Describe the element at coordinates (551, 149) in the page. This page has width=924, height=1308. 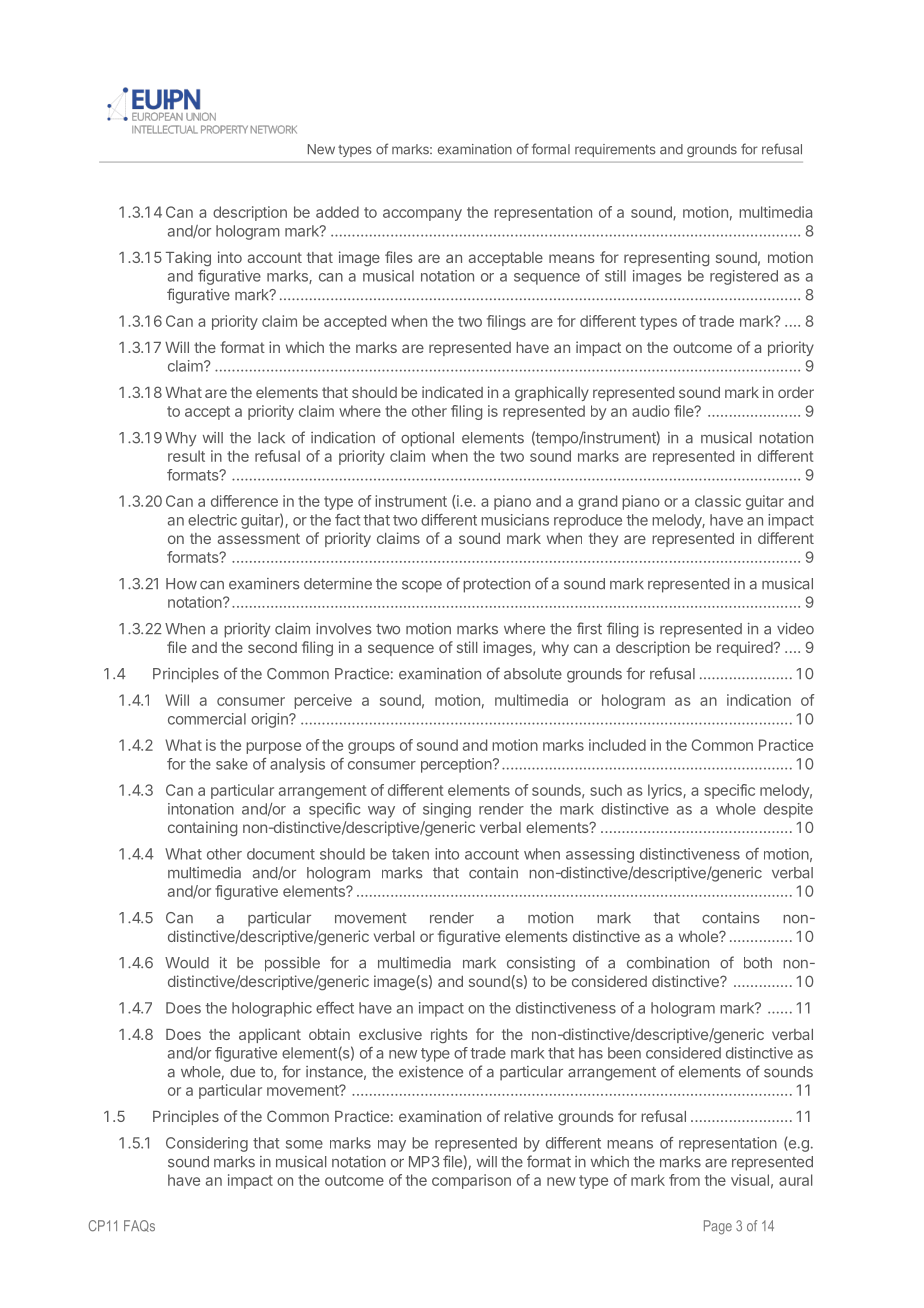
I see `formal` at that location.
